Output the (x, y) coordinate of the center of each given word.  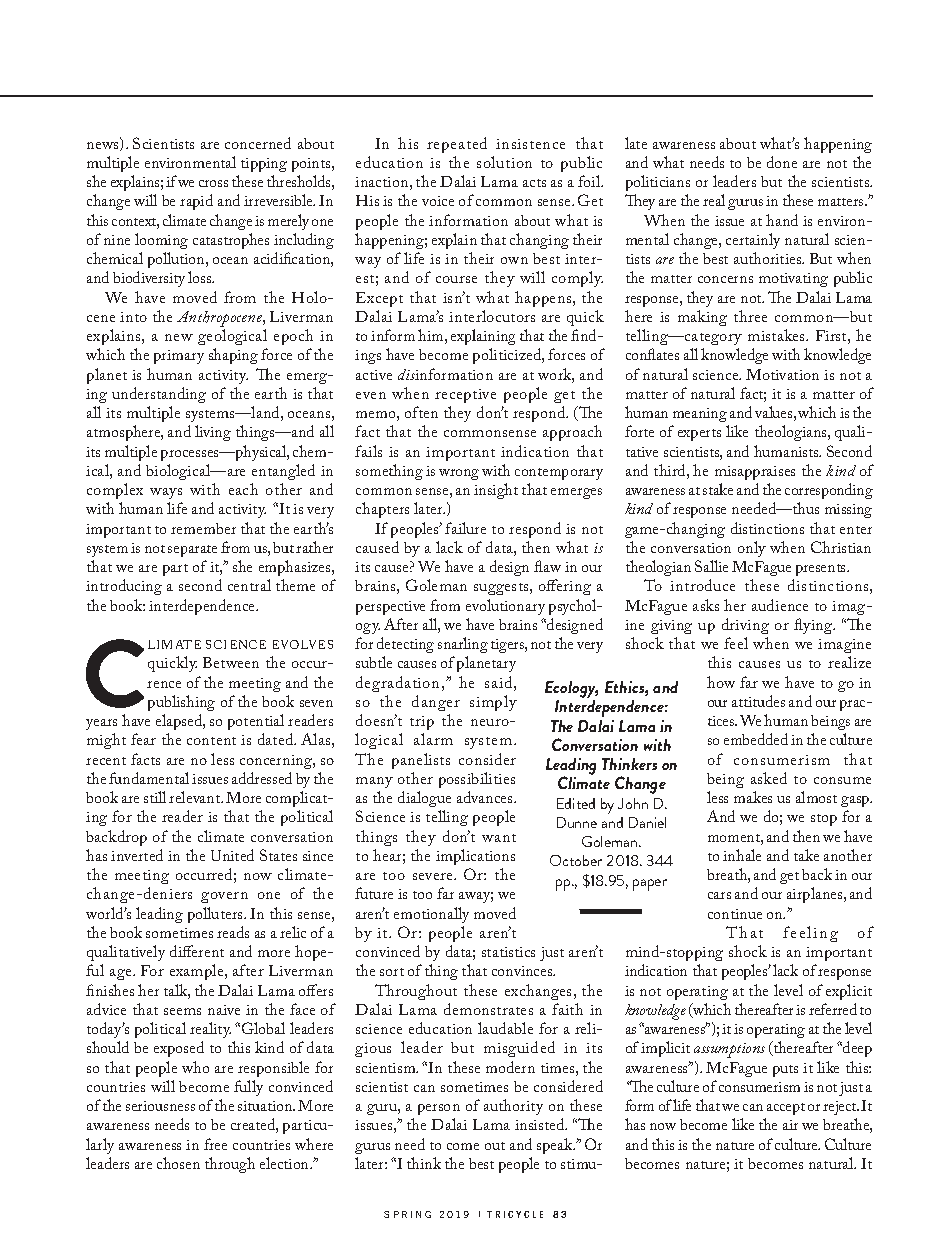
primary (179, 357)
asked (769, 778)
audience (780, 605)
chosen (178, 1163)
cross (213, 183)
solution (504, 162)
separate (192, 551)
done (782, 162)
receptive (465, 396)
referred (833, 1009)
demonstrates (488, 1009)
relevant (196, 797)
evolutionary (505, 607)
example (198, 972)
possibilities (477, 780)
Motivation (782, 374)
